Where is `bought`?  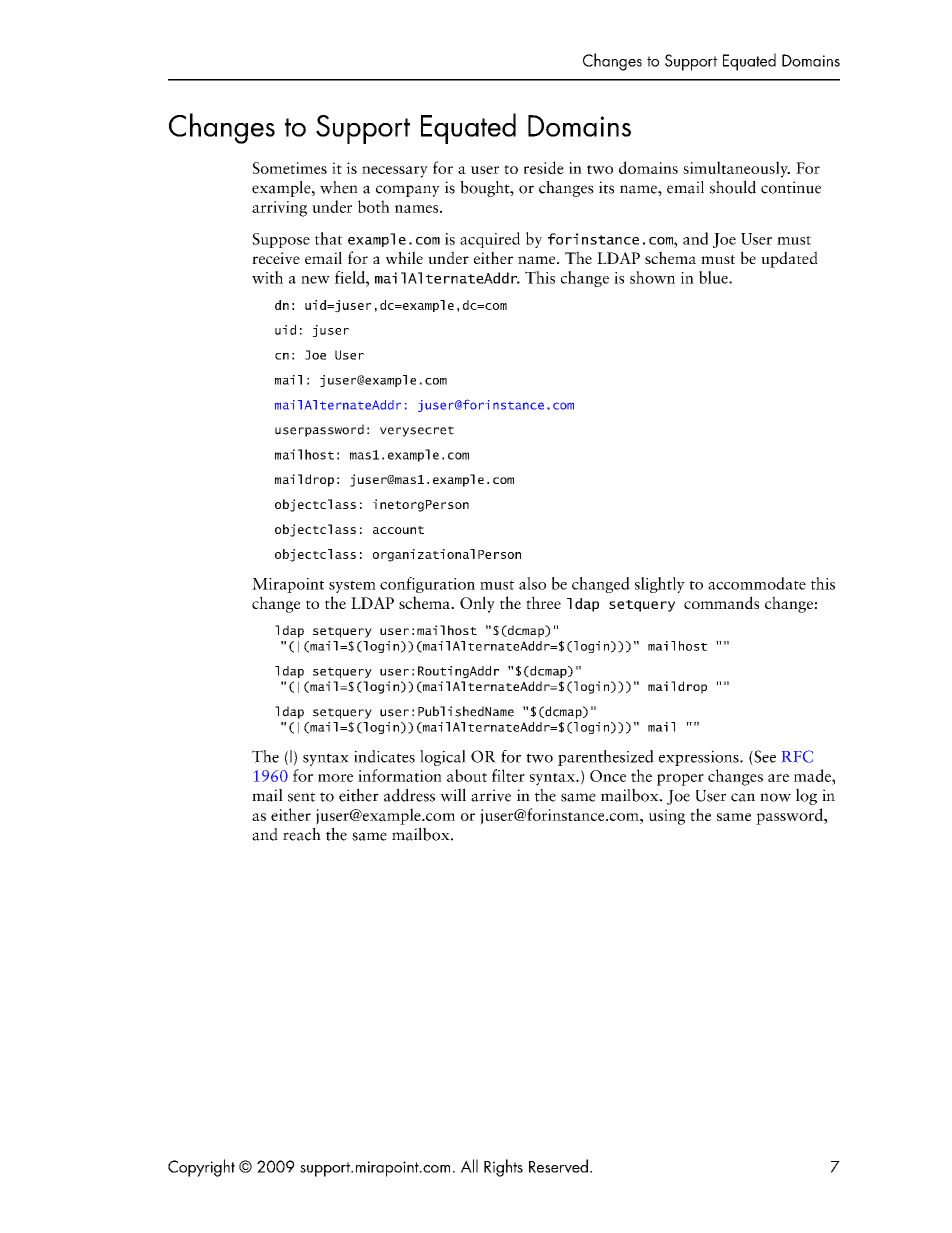 bought is located at coordinates (486, 189).
